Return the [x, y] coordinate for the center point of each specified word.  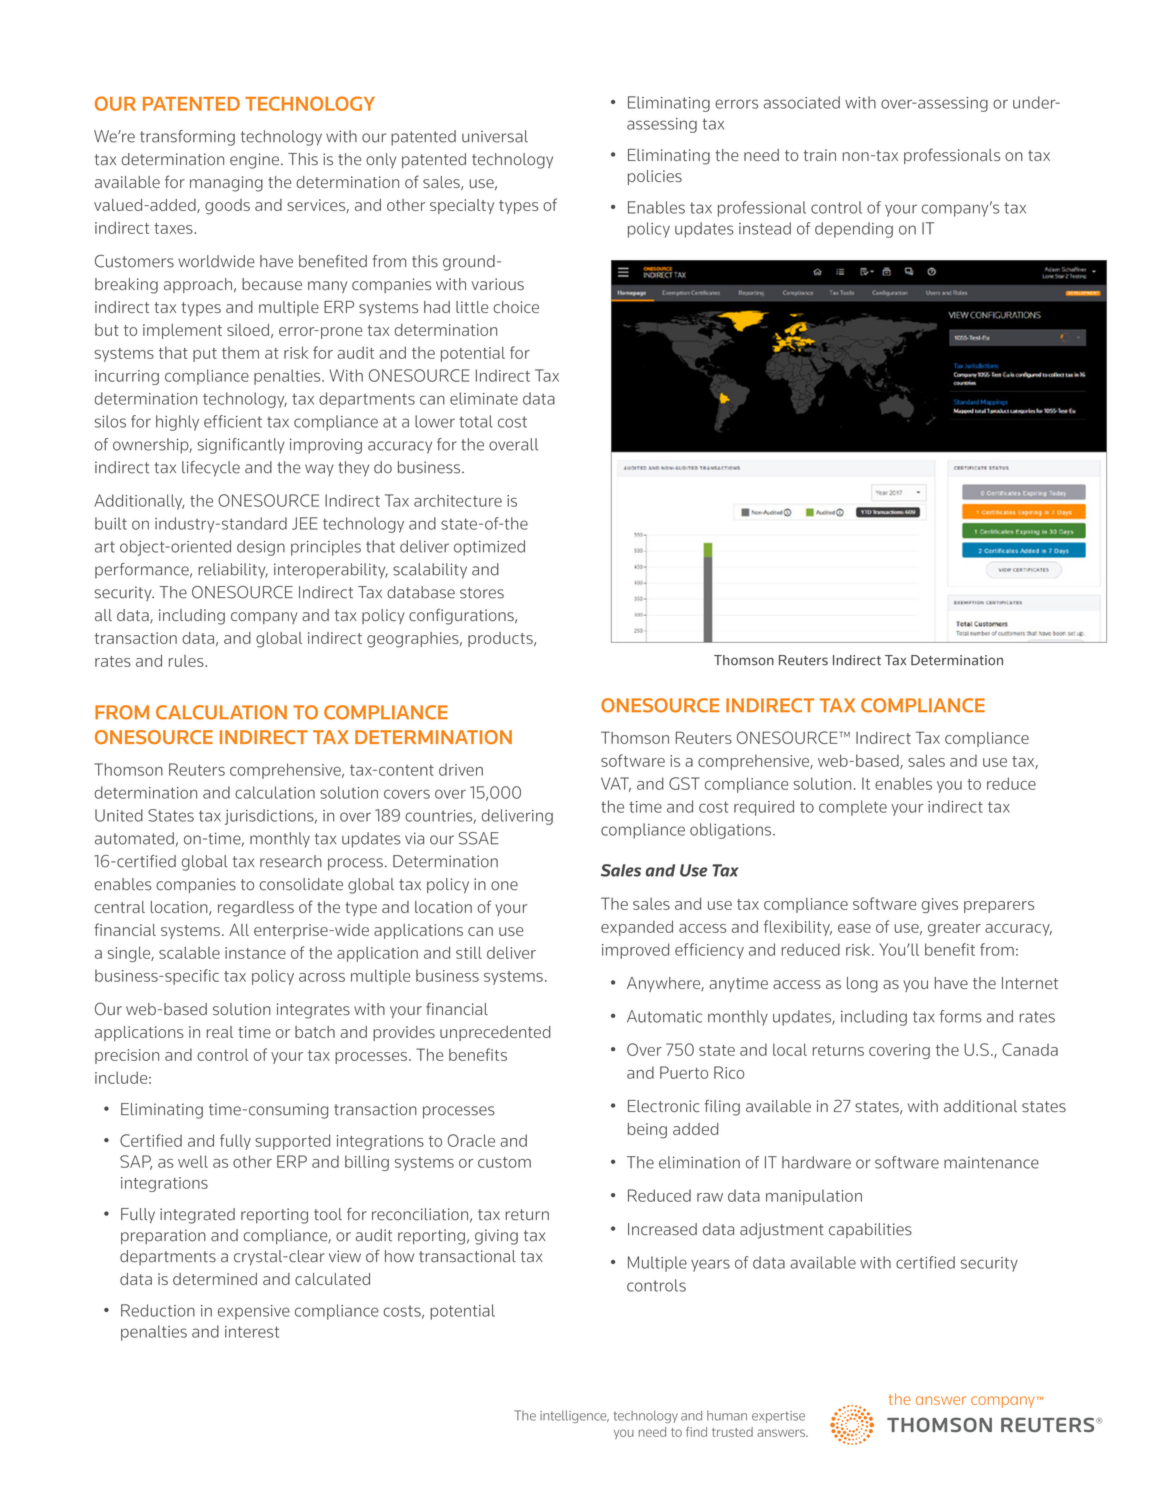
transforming [187, 138]
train [820, 155]
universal [495, 136]
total [475, 421]
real [220, 1032]
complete [853, 808]
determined [215, 1279]
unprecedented [495, 1033]
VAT [616, 784]
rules [187, 661]
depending [854, 230]
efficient [233, 421]
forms [961, 1016]
